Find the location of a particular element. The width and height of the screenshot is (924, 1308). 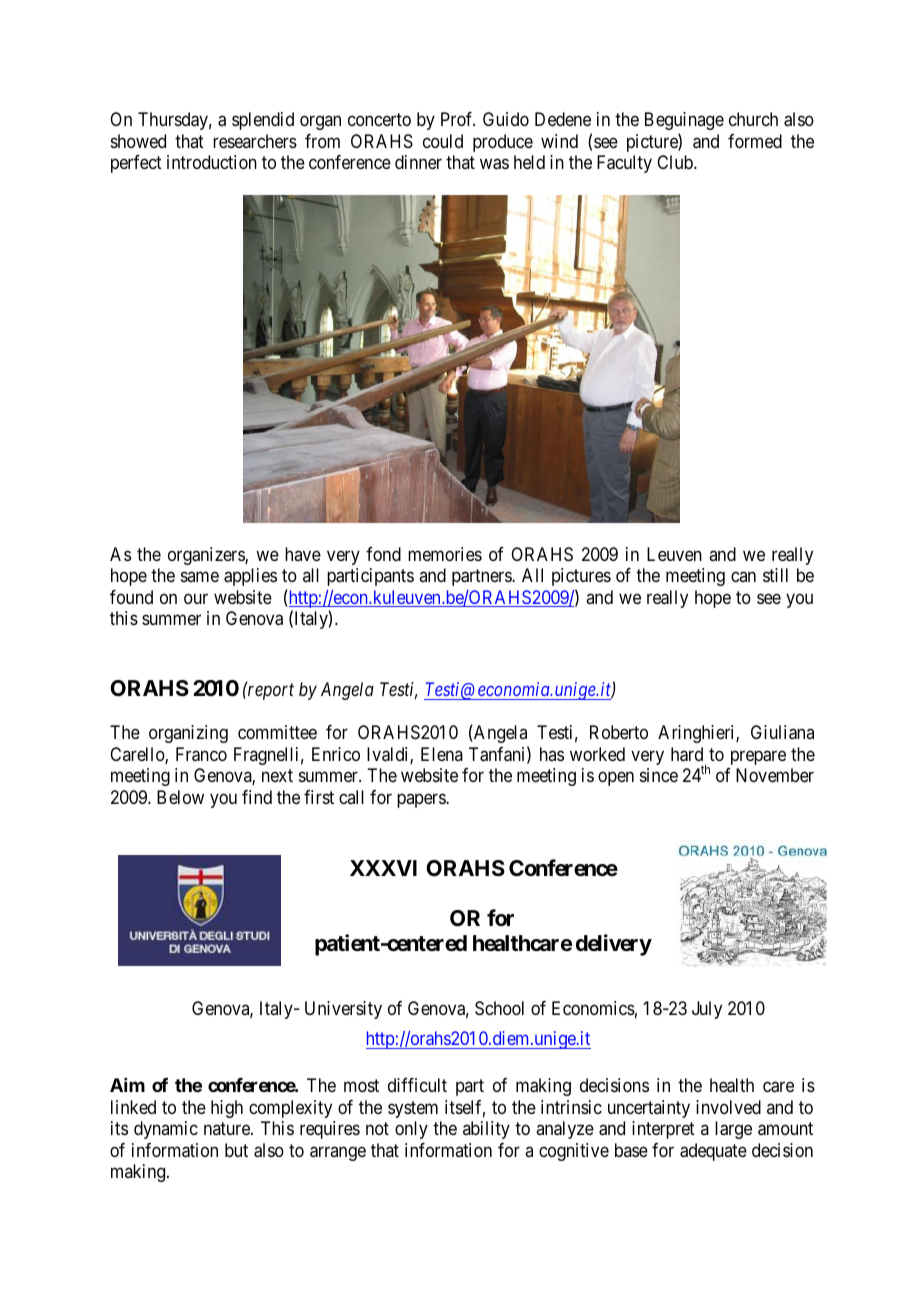

could is located at coordinates (443, 141).
